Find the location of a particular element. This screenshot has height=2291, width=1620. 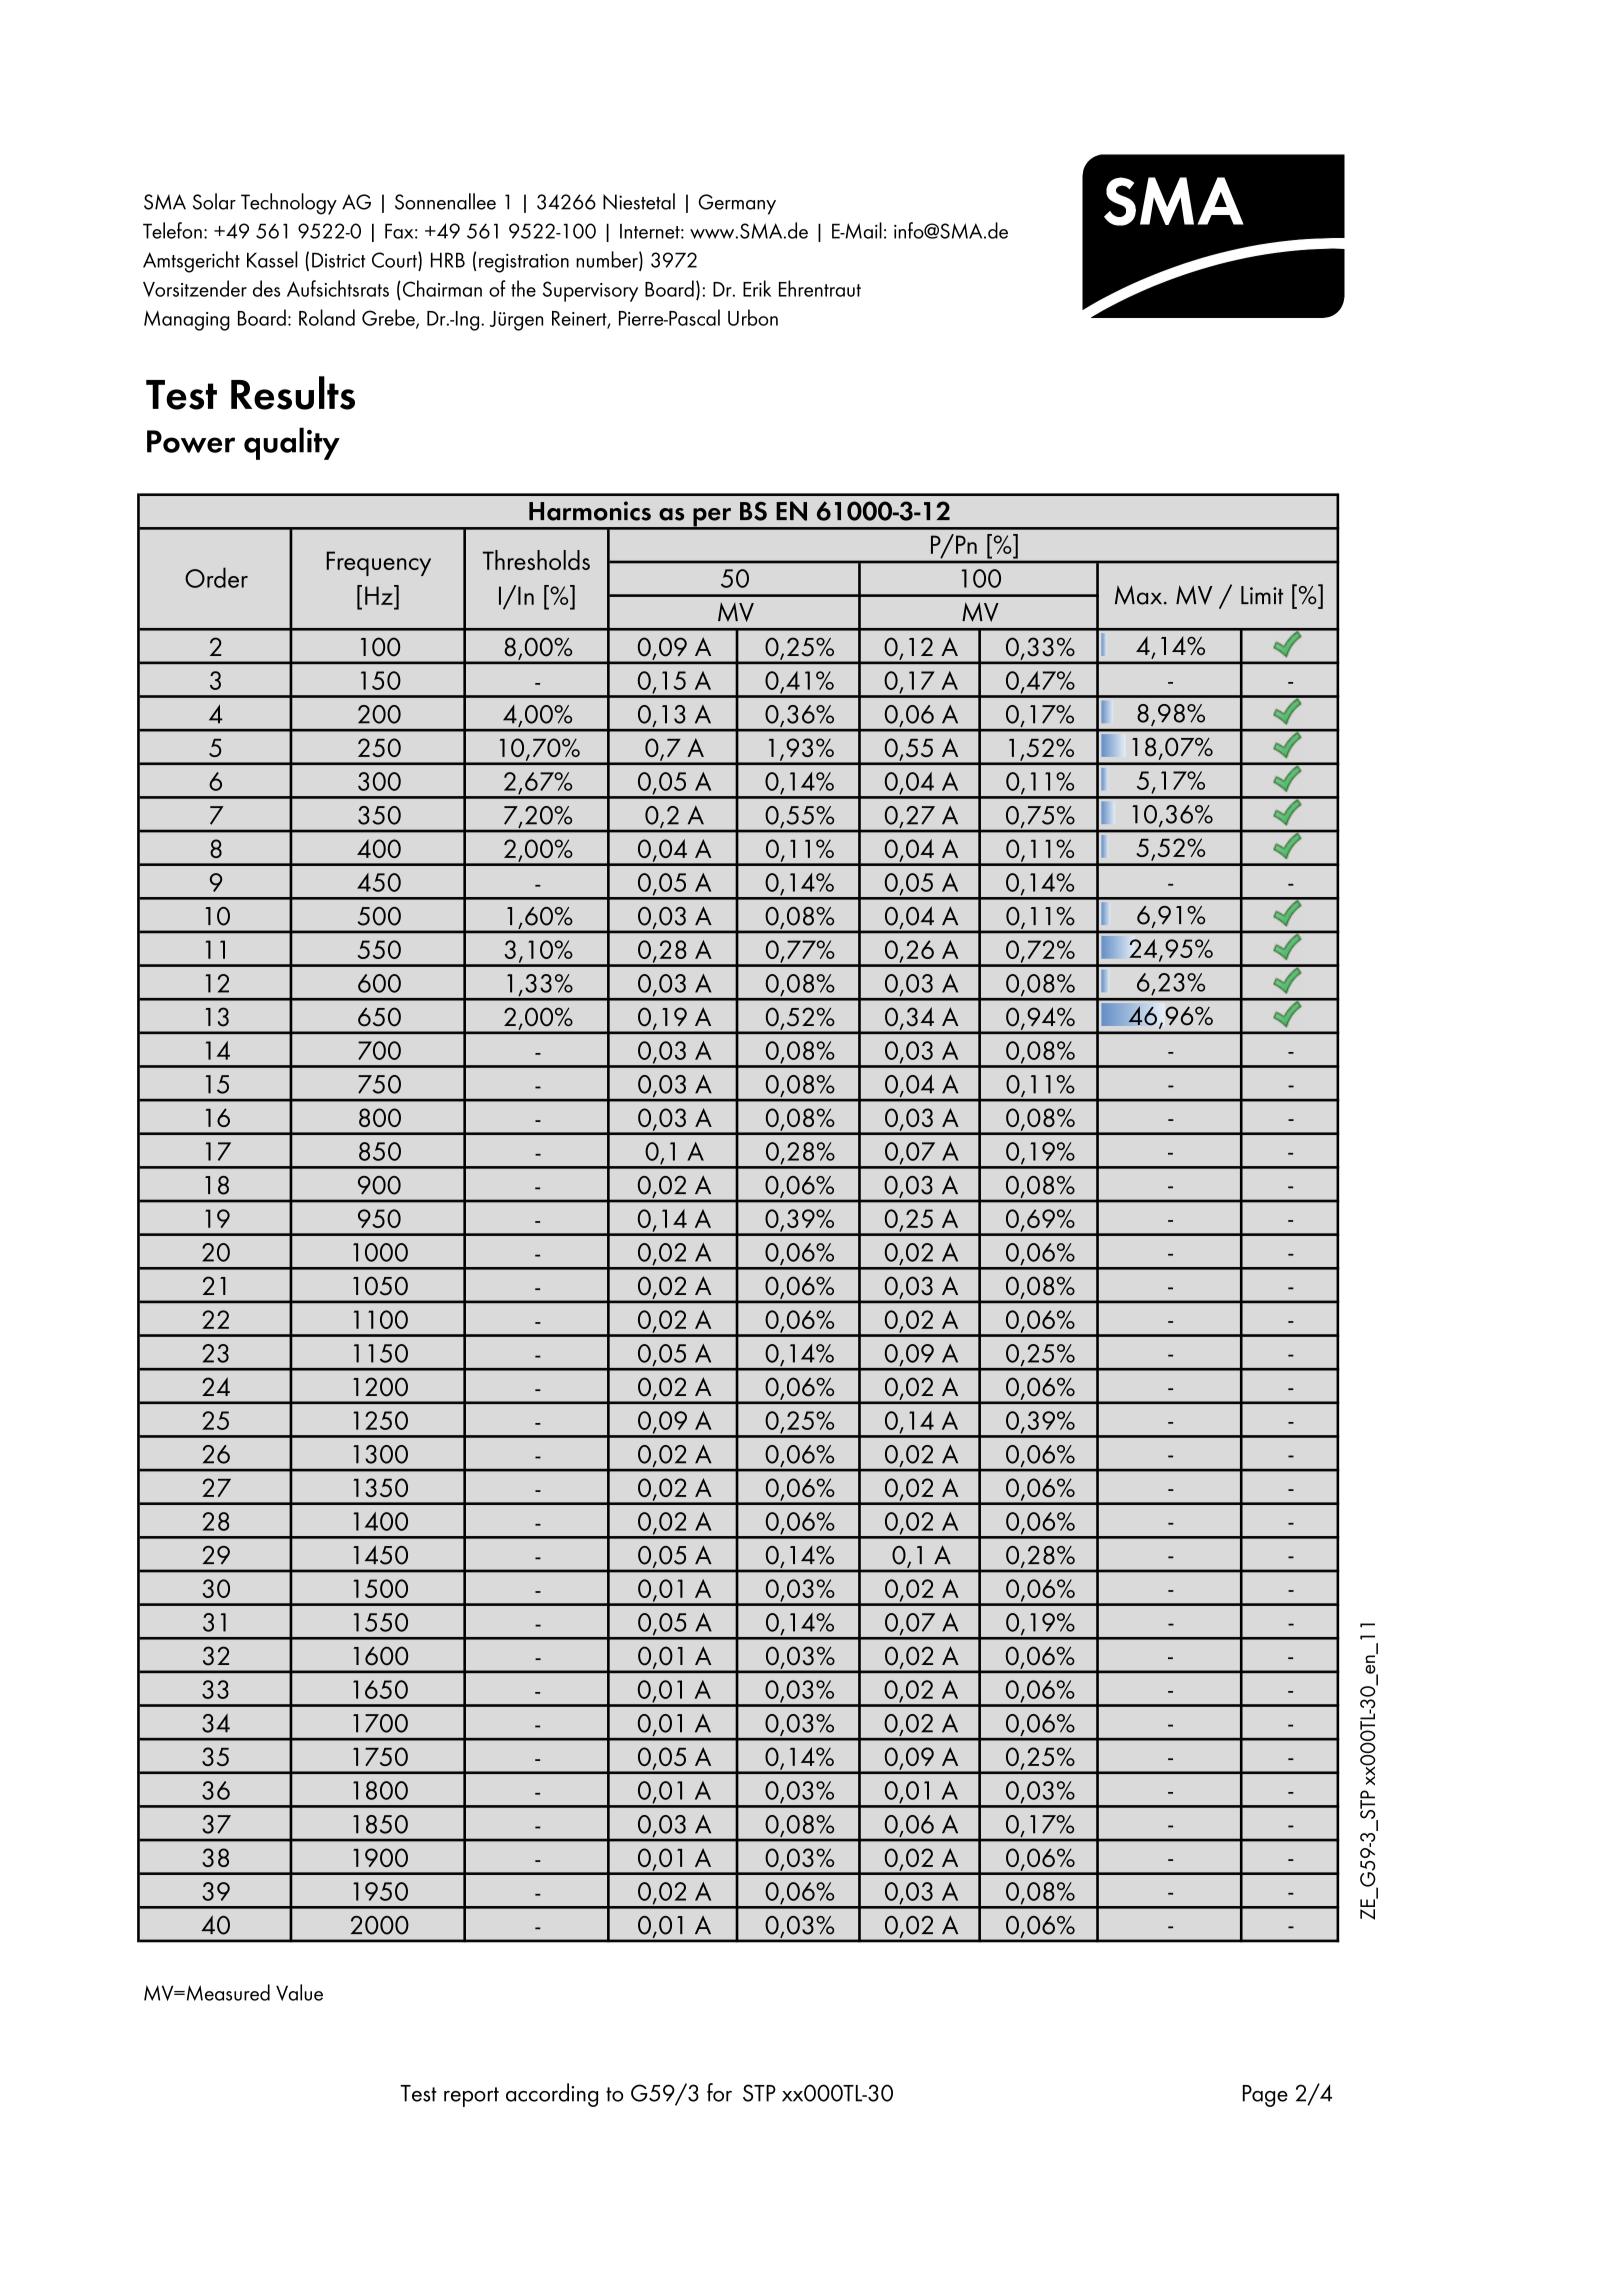

Limit is located at coordinates (1262, 595).
